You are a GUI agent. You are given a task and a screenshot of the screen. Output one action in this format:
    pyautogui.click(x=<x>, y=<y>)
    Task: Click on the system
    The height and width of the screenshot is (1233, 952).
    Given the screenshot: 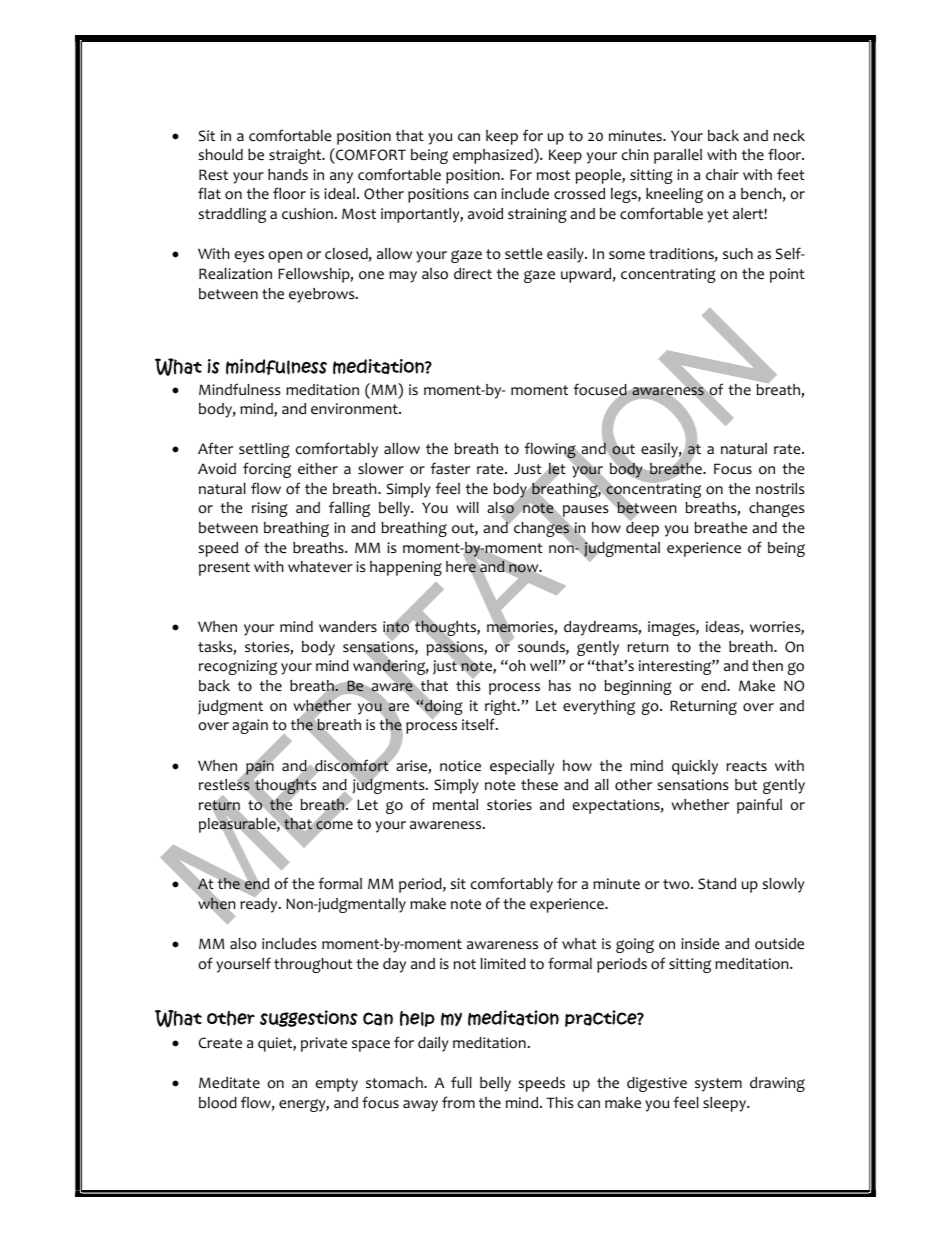 What is the action you would take?
    pyautogui.click(x=718, y=1085)
